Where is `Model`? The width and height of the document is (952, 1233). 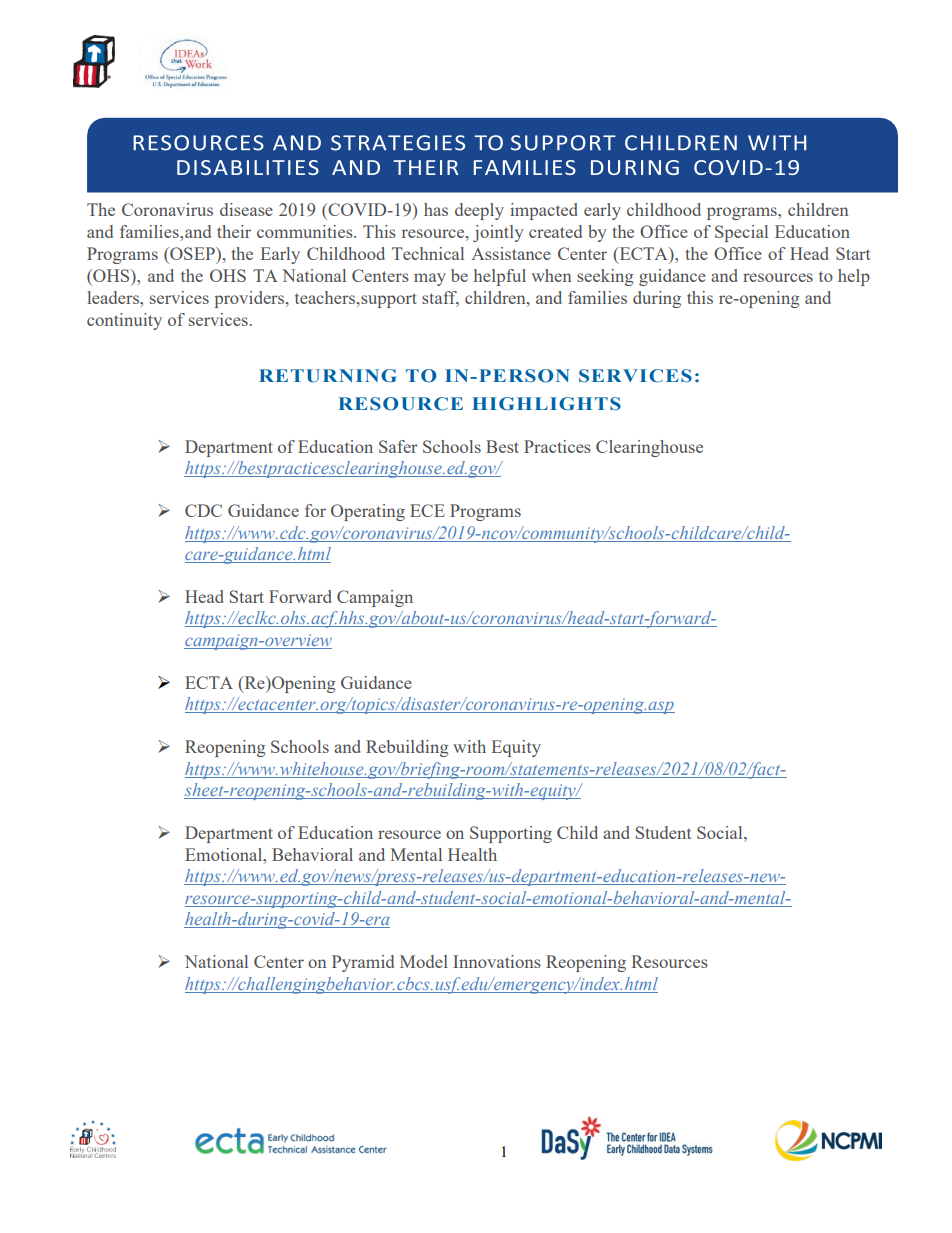 Model is located at coordinates (424, 961).
